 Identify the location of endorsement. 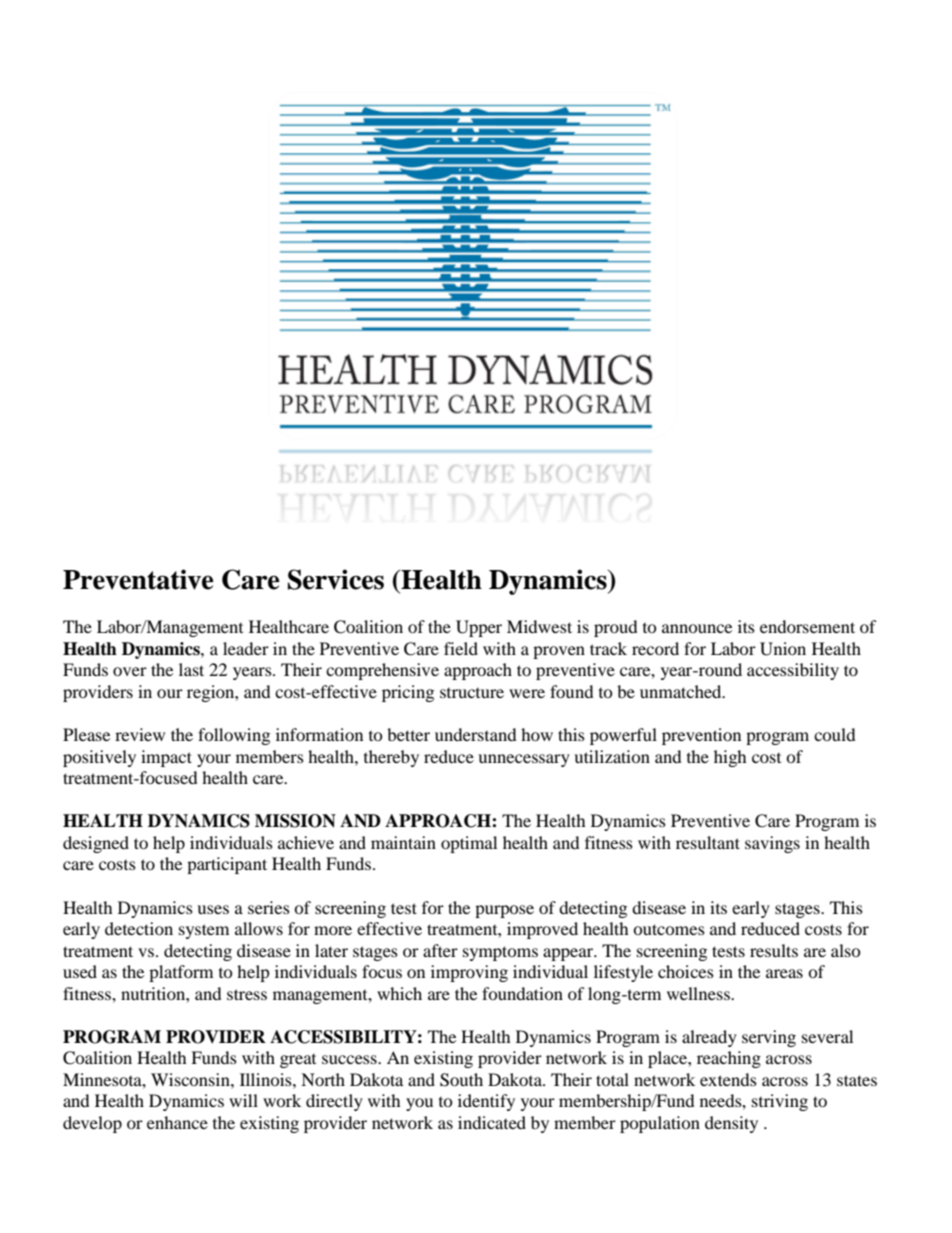
(807, 626).
